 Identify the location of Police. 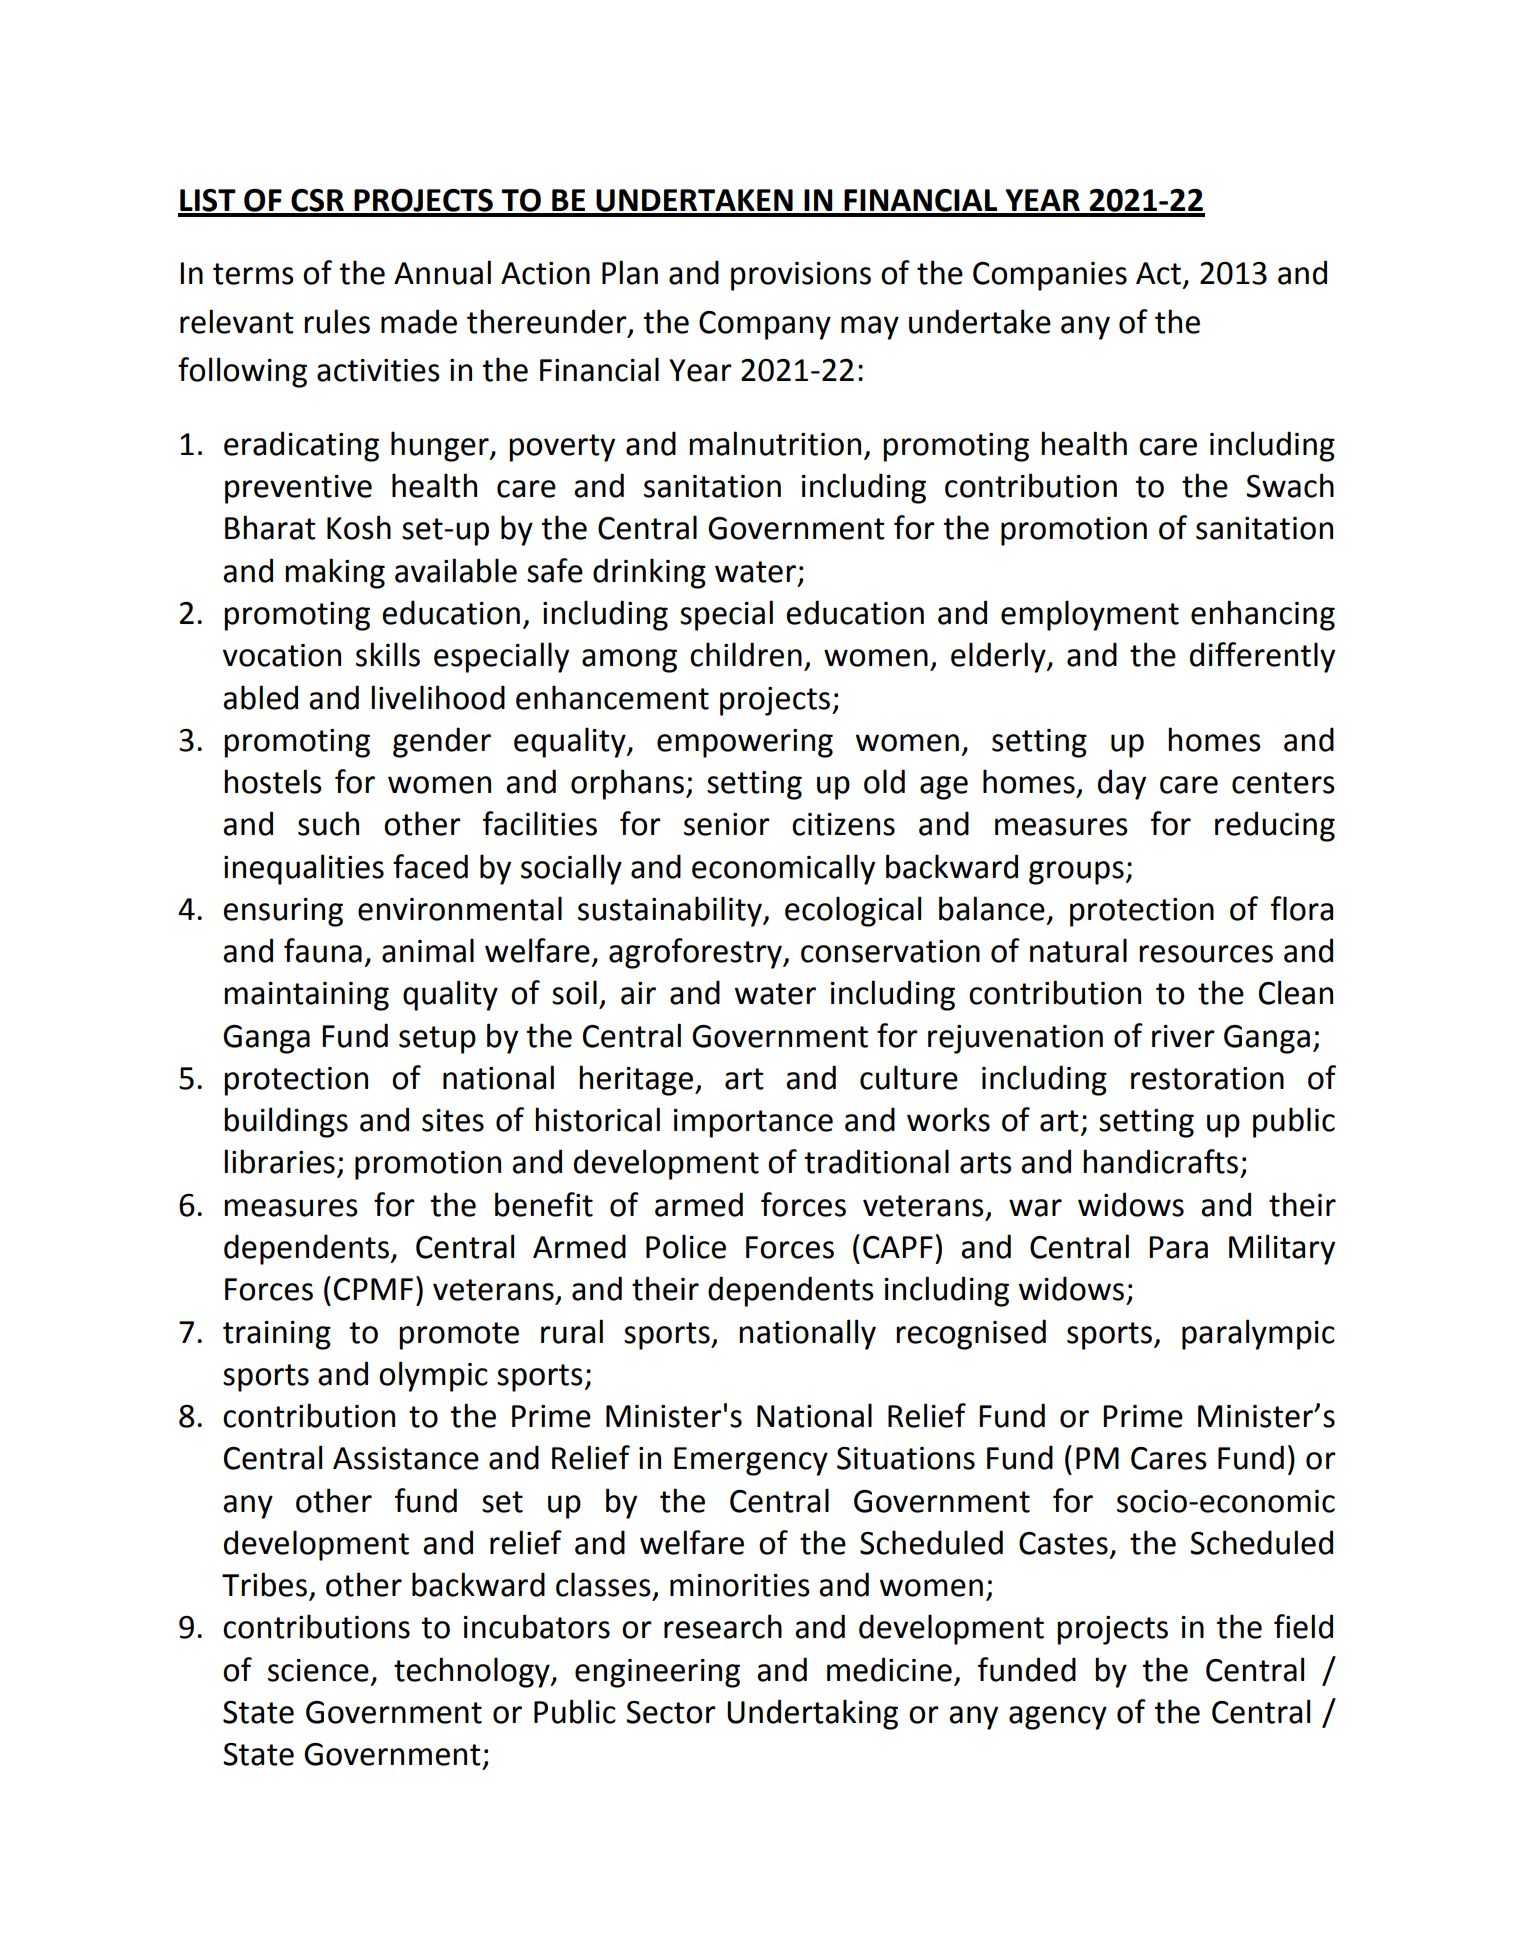
(686, 1246).
